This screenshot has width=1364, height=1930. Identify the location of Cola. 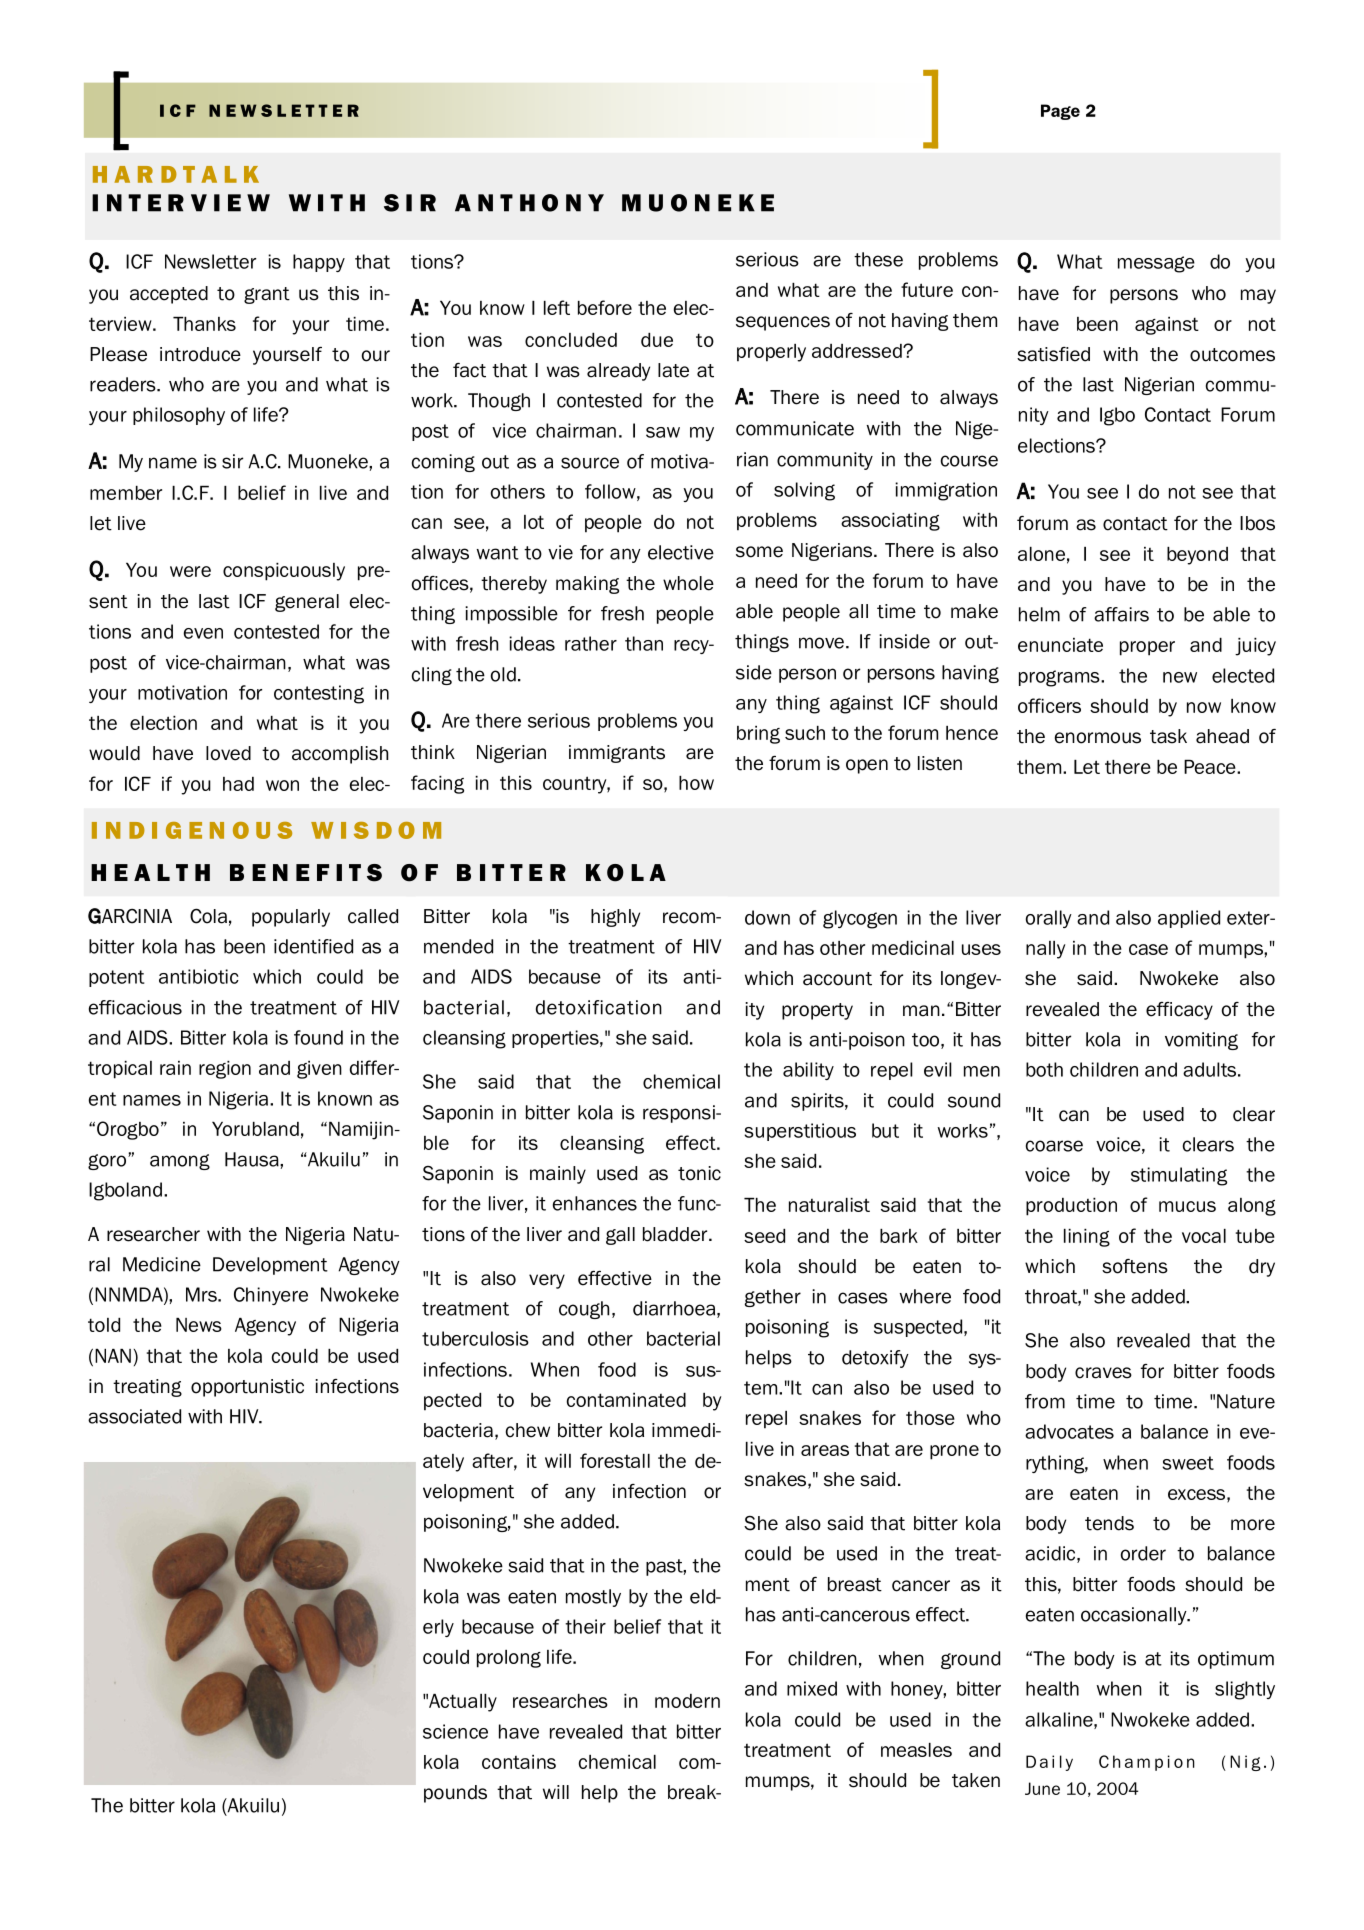
(208, 916).
